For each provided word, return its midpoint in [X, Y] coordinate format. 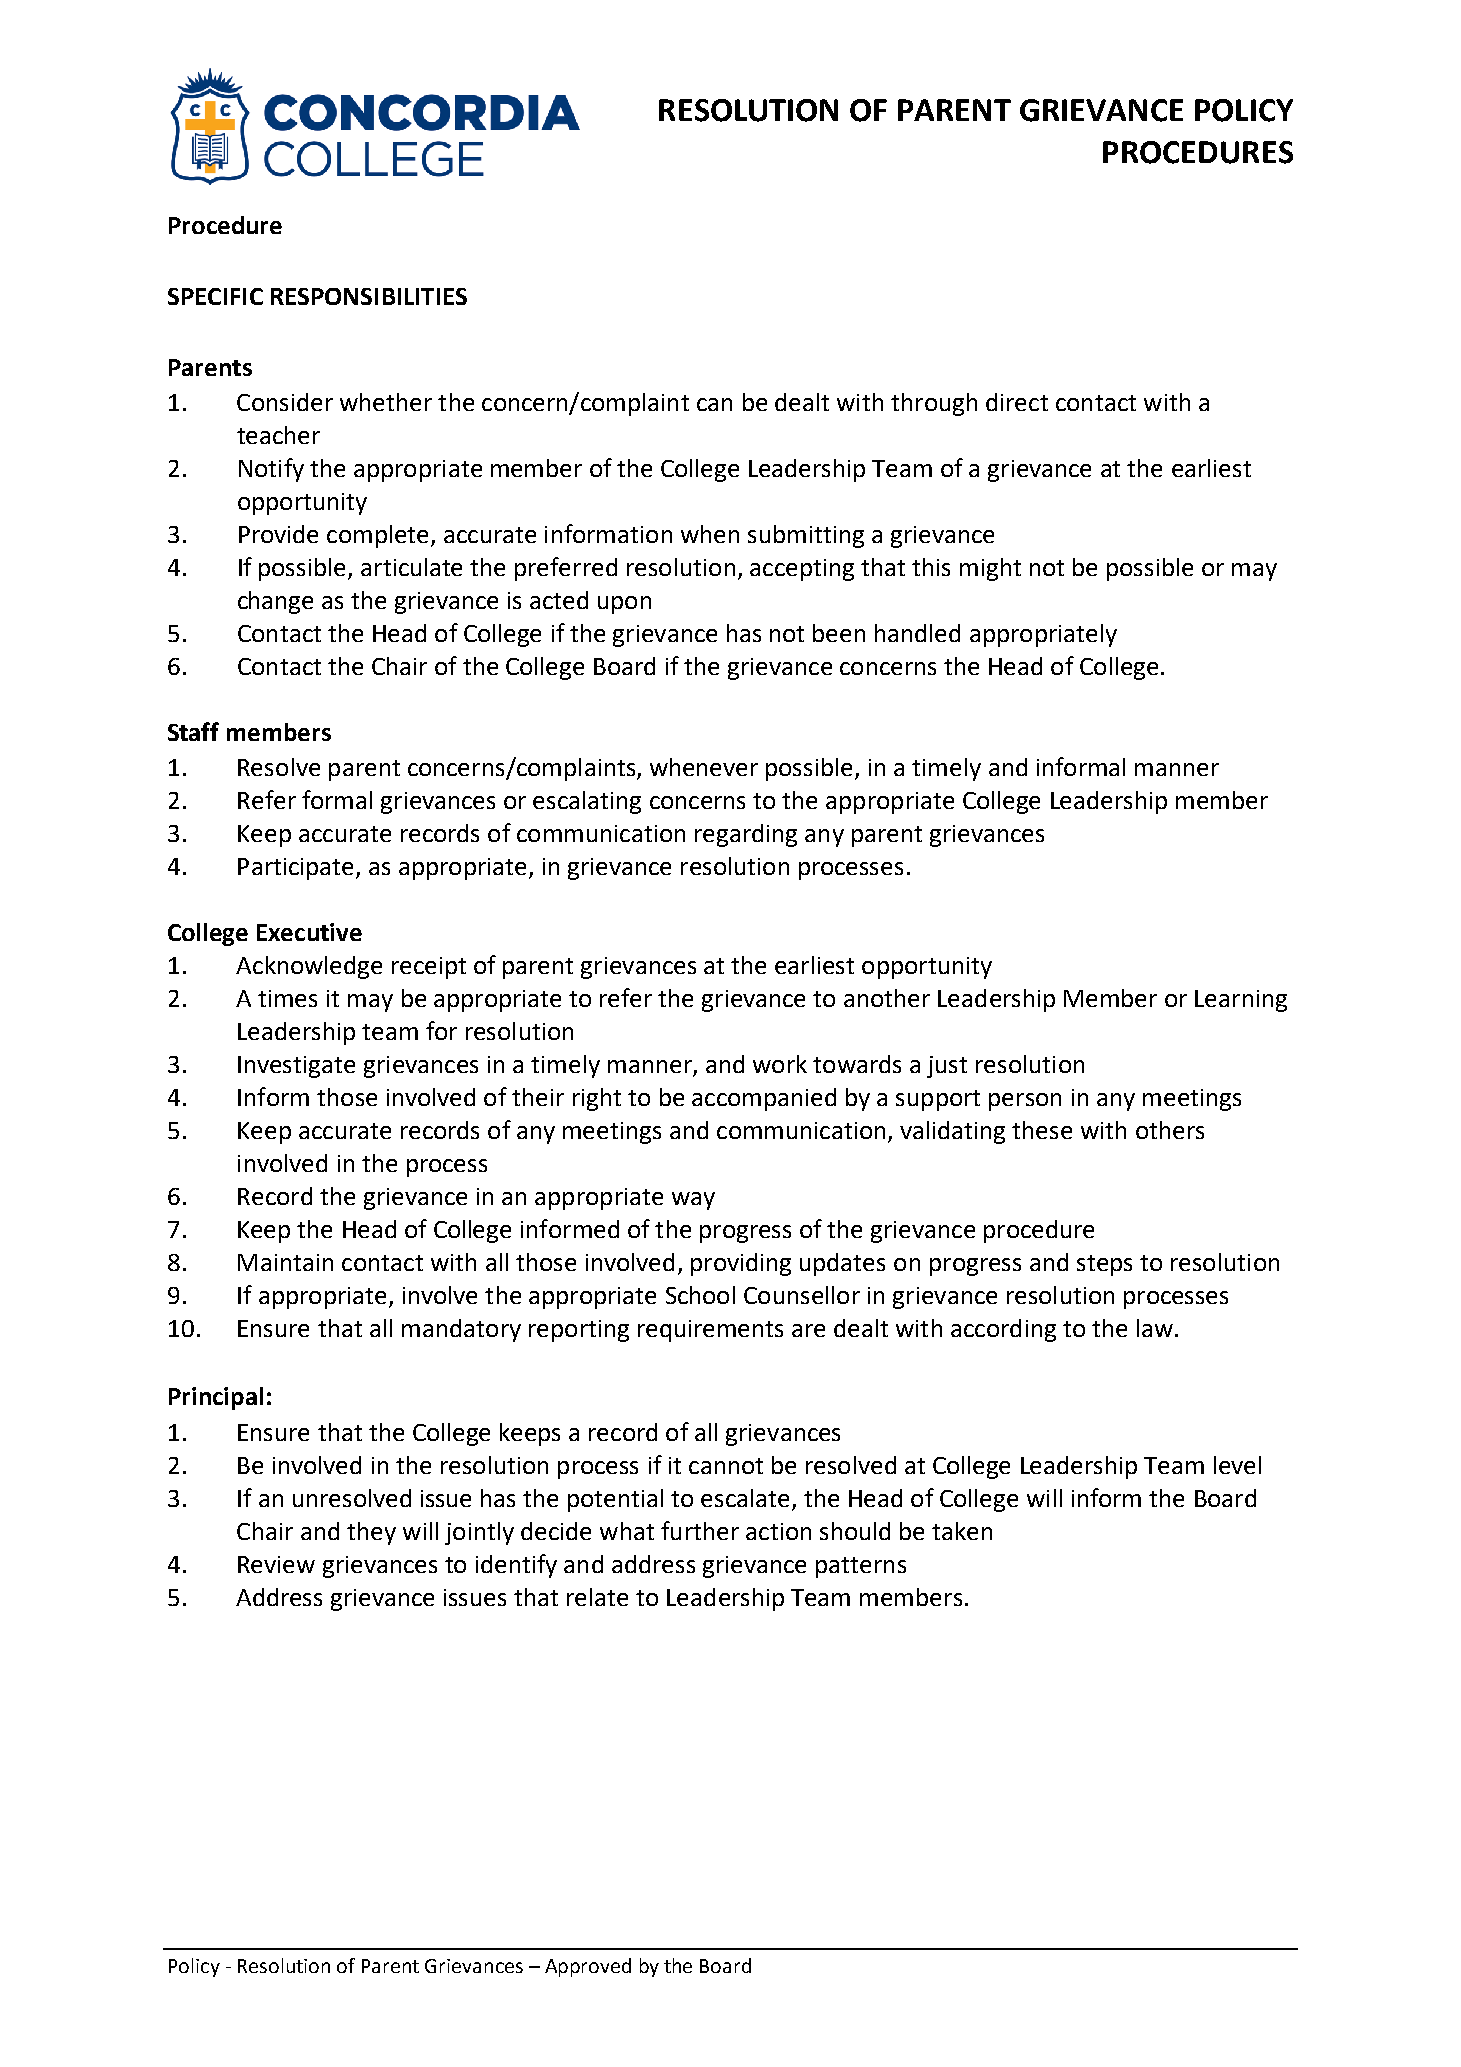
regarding [746, 835]
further [700, 1530]
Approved [588, 1967]
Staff [193, 731]
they [371, 1533]
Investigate [296, 1067]
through [934, 404]
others [1170, 1130]
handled [917, 633]
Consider [285, 402]
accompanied [764, 1099]
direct [1017, 402]
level [1237, 1465]
